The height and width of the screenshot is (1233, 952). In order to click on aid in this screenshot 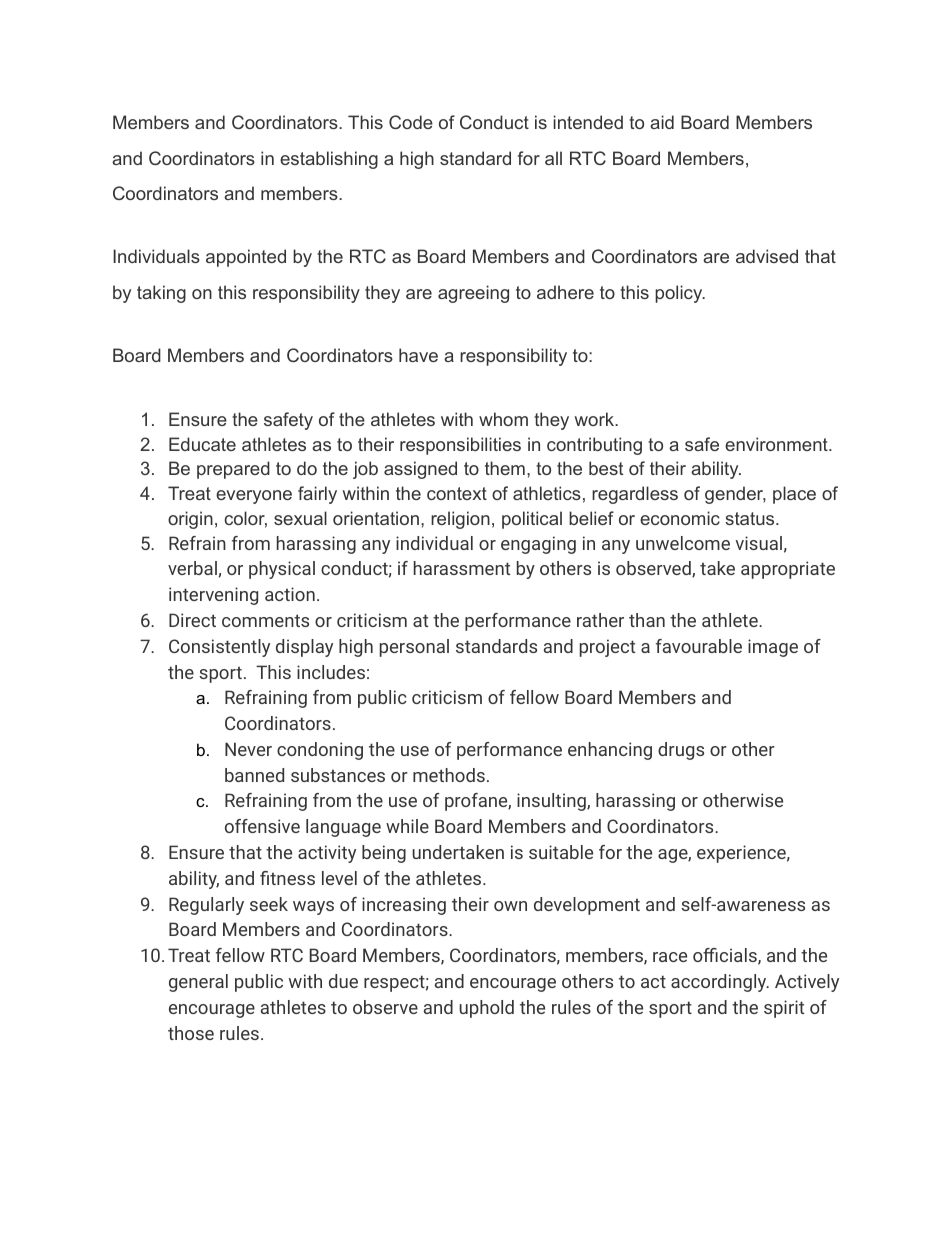, I will do `click(662, 122)`.
